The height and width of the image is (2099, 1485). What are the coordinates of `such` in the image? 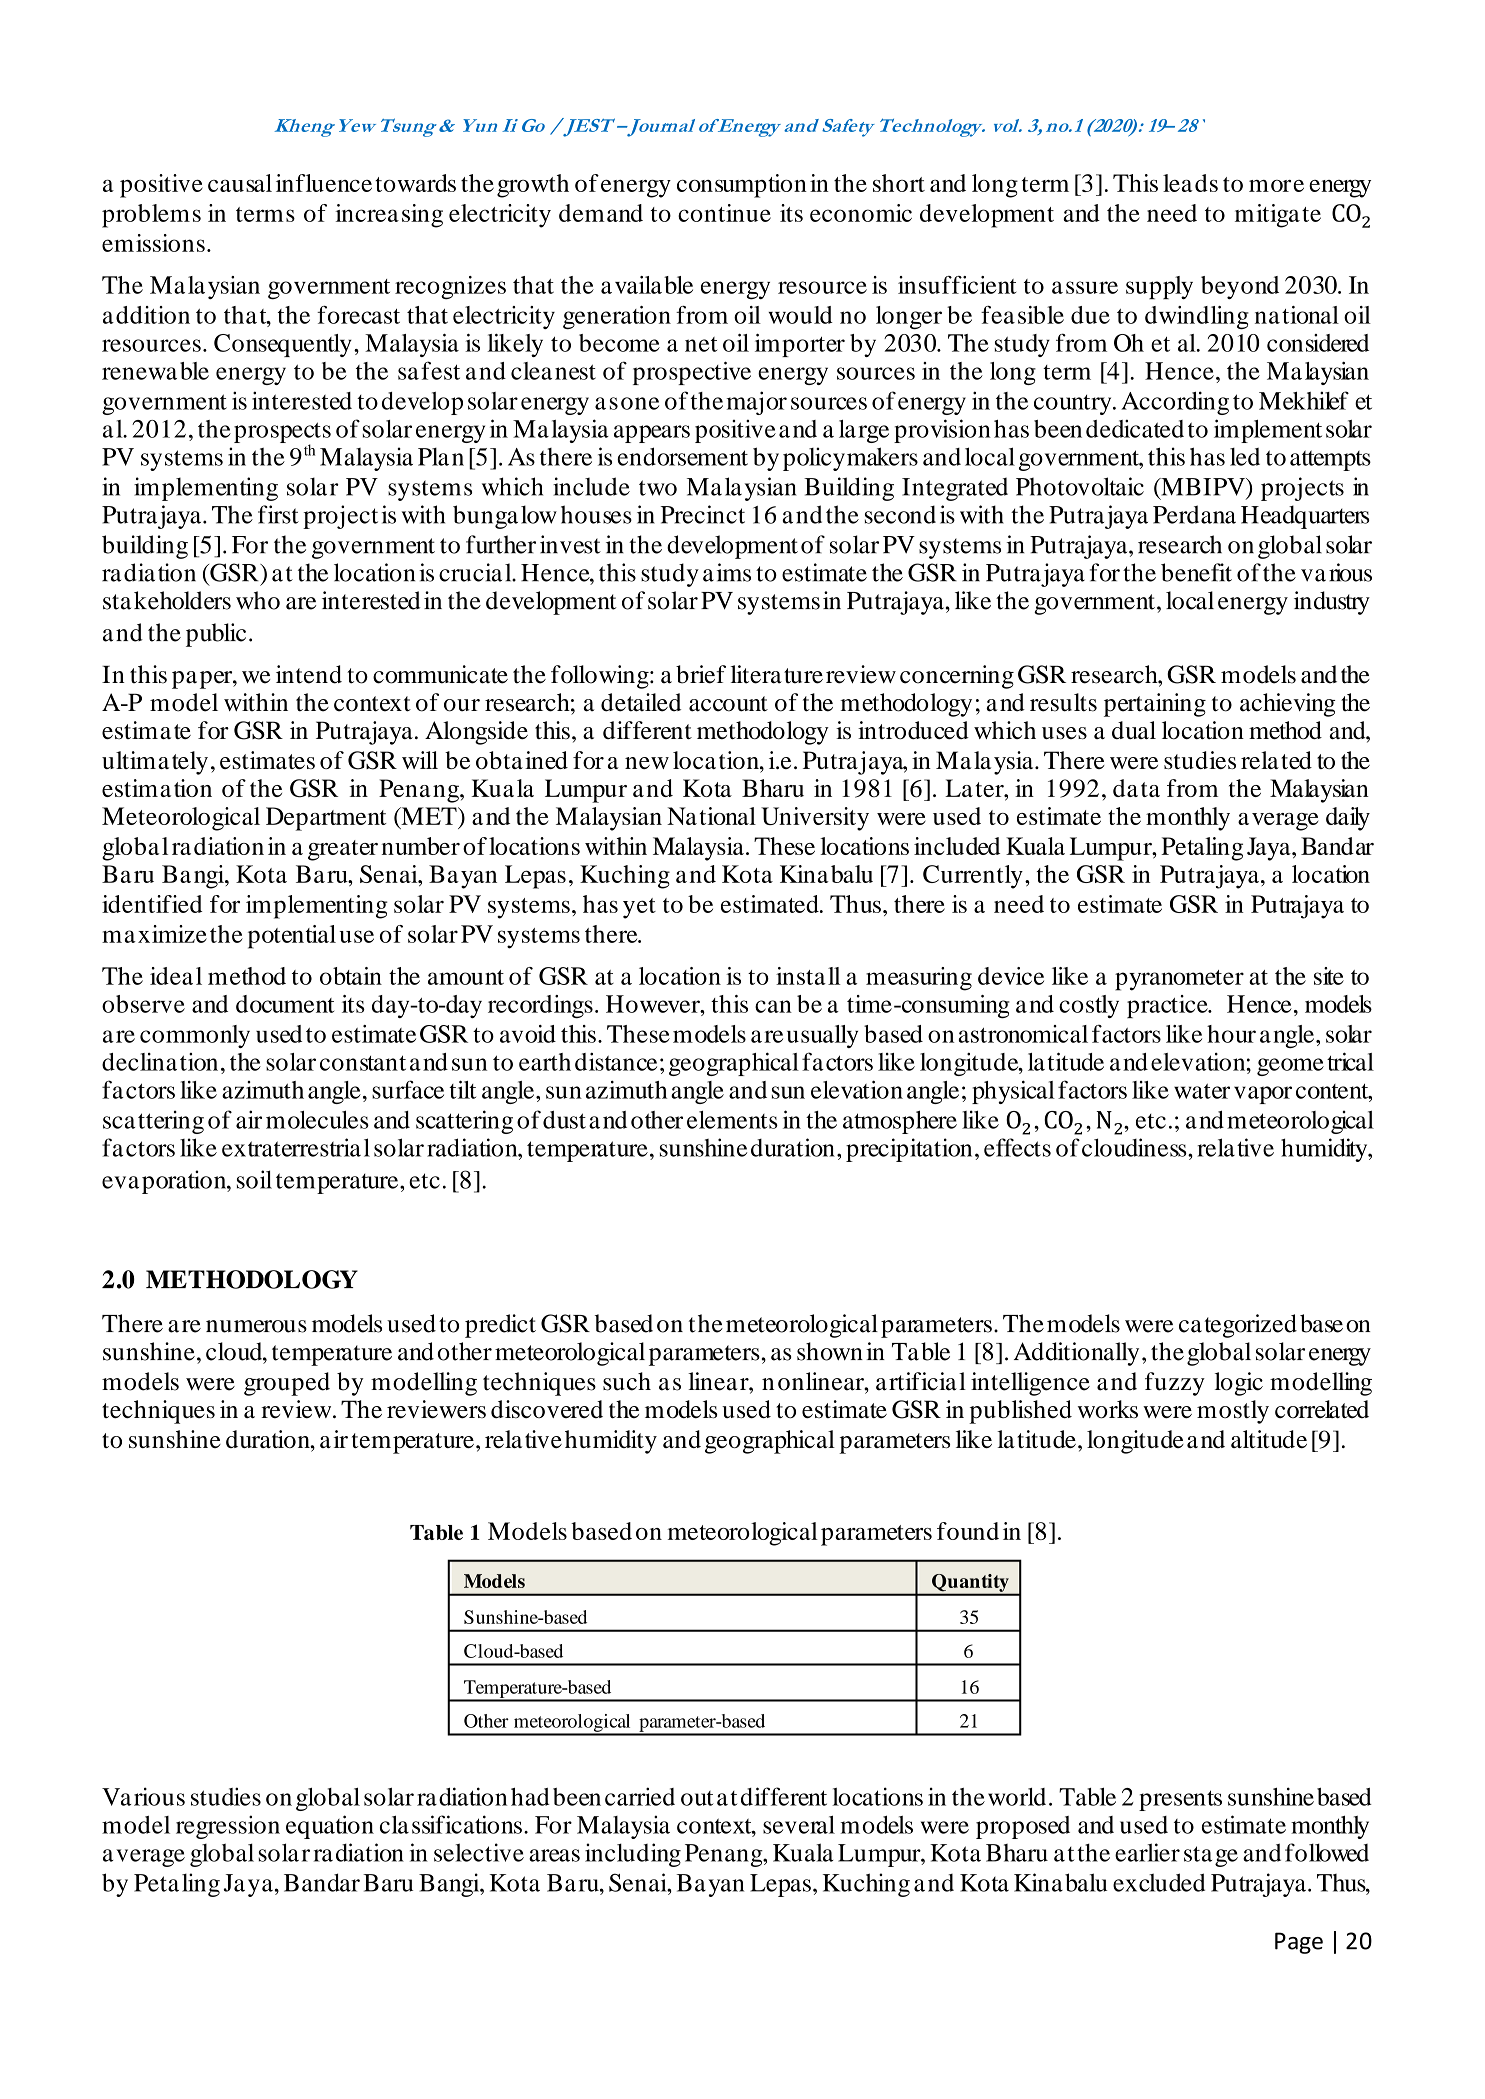 It's located at (627, 1381).
